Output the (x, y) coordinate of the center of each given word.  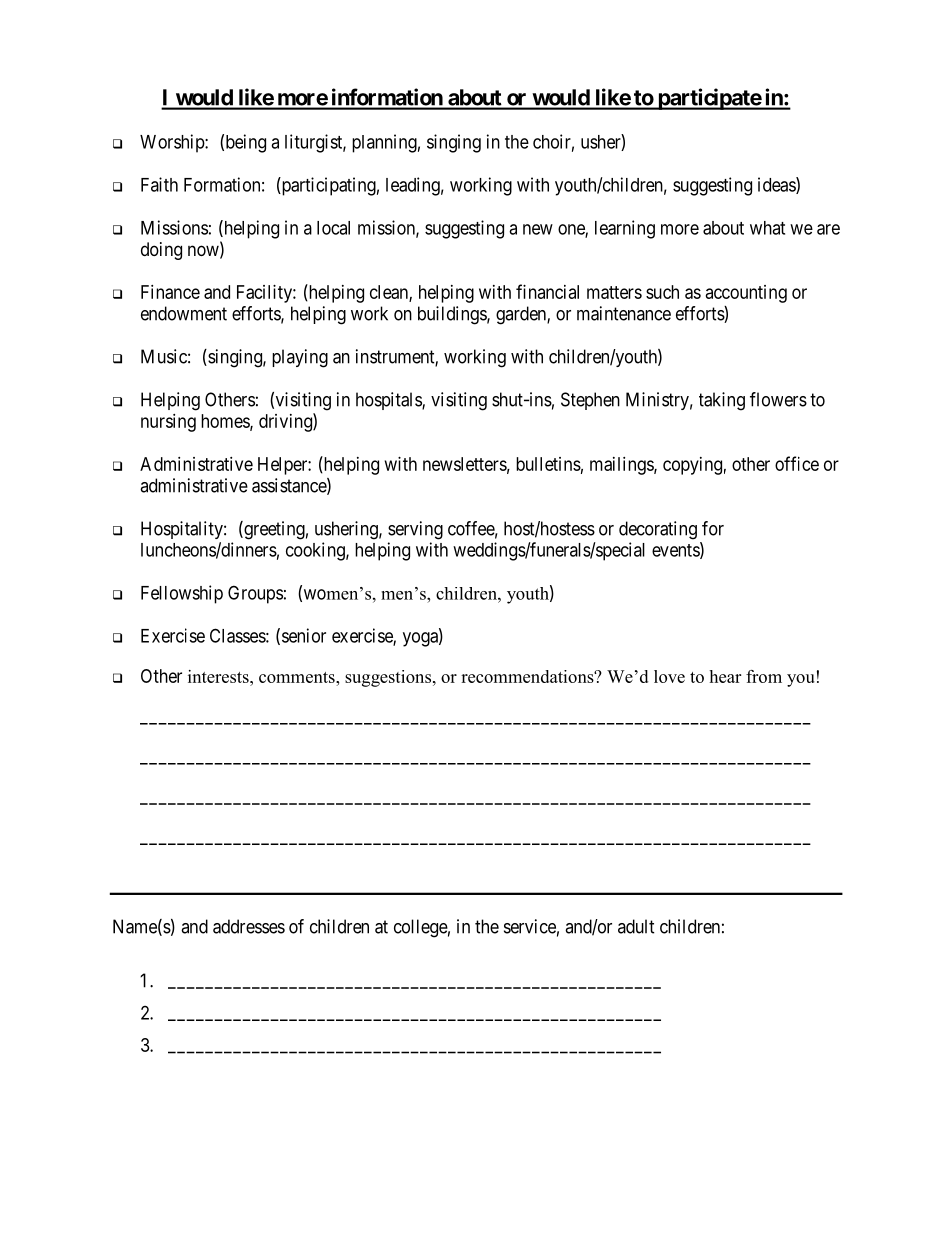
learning (625, 229)
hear (725, 676)
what (767, 228)
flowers (778, 399)
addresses (249, 926)
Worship (173, 143)
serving (415, 530)
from (764, 676)
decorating (658, 530)
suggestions (388, 678)
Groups (255, 594)
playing (300, 358)
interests (219, 676)
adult (636, 926)
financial (547, 291)
